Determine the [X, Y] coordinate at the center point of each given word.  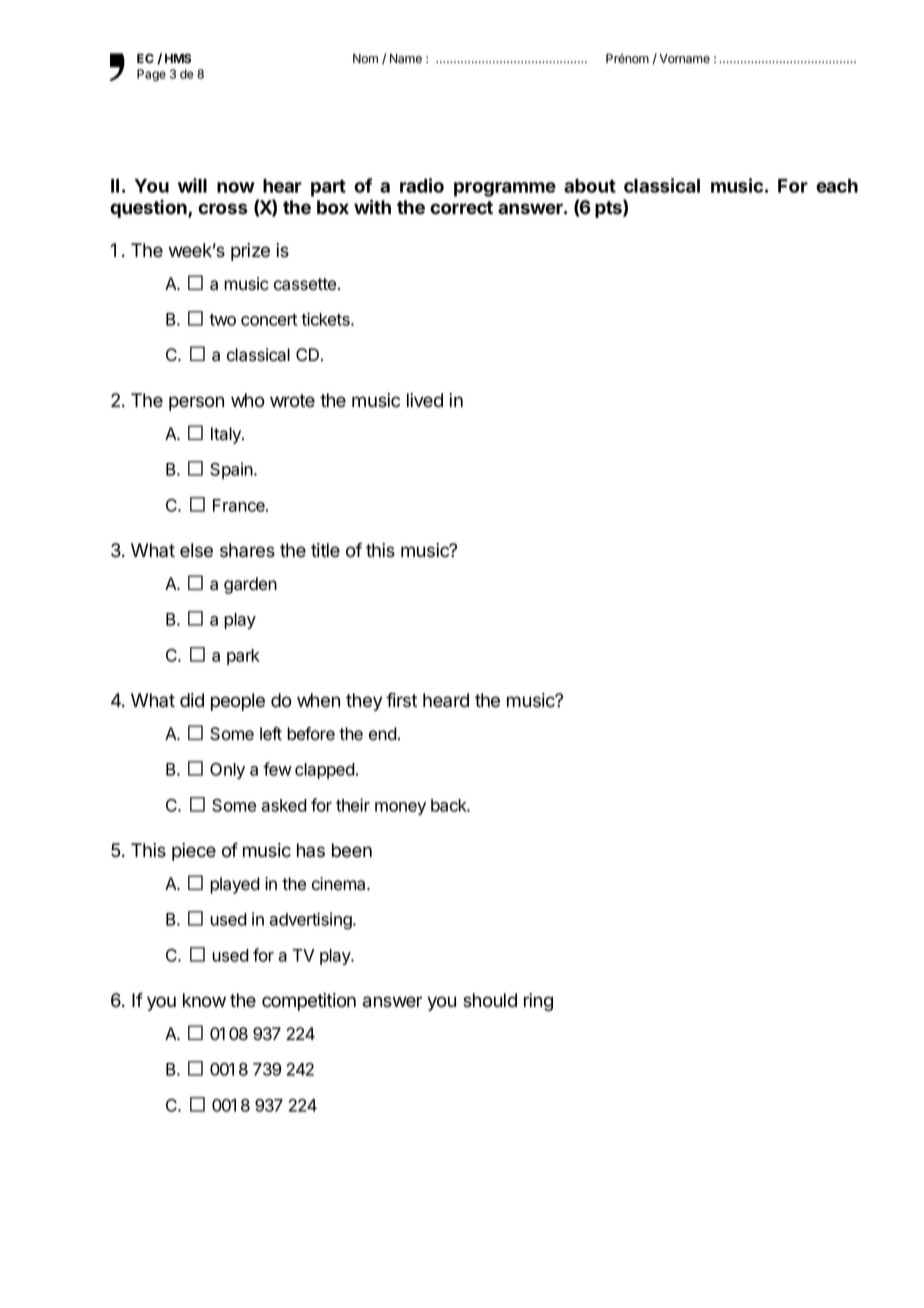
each [837, 186]
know [204, 1000]
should [490, 1000]
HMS [178, 58]
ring [538, 1002]
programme [505, 189]
